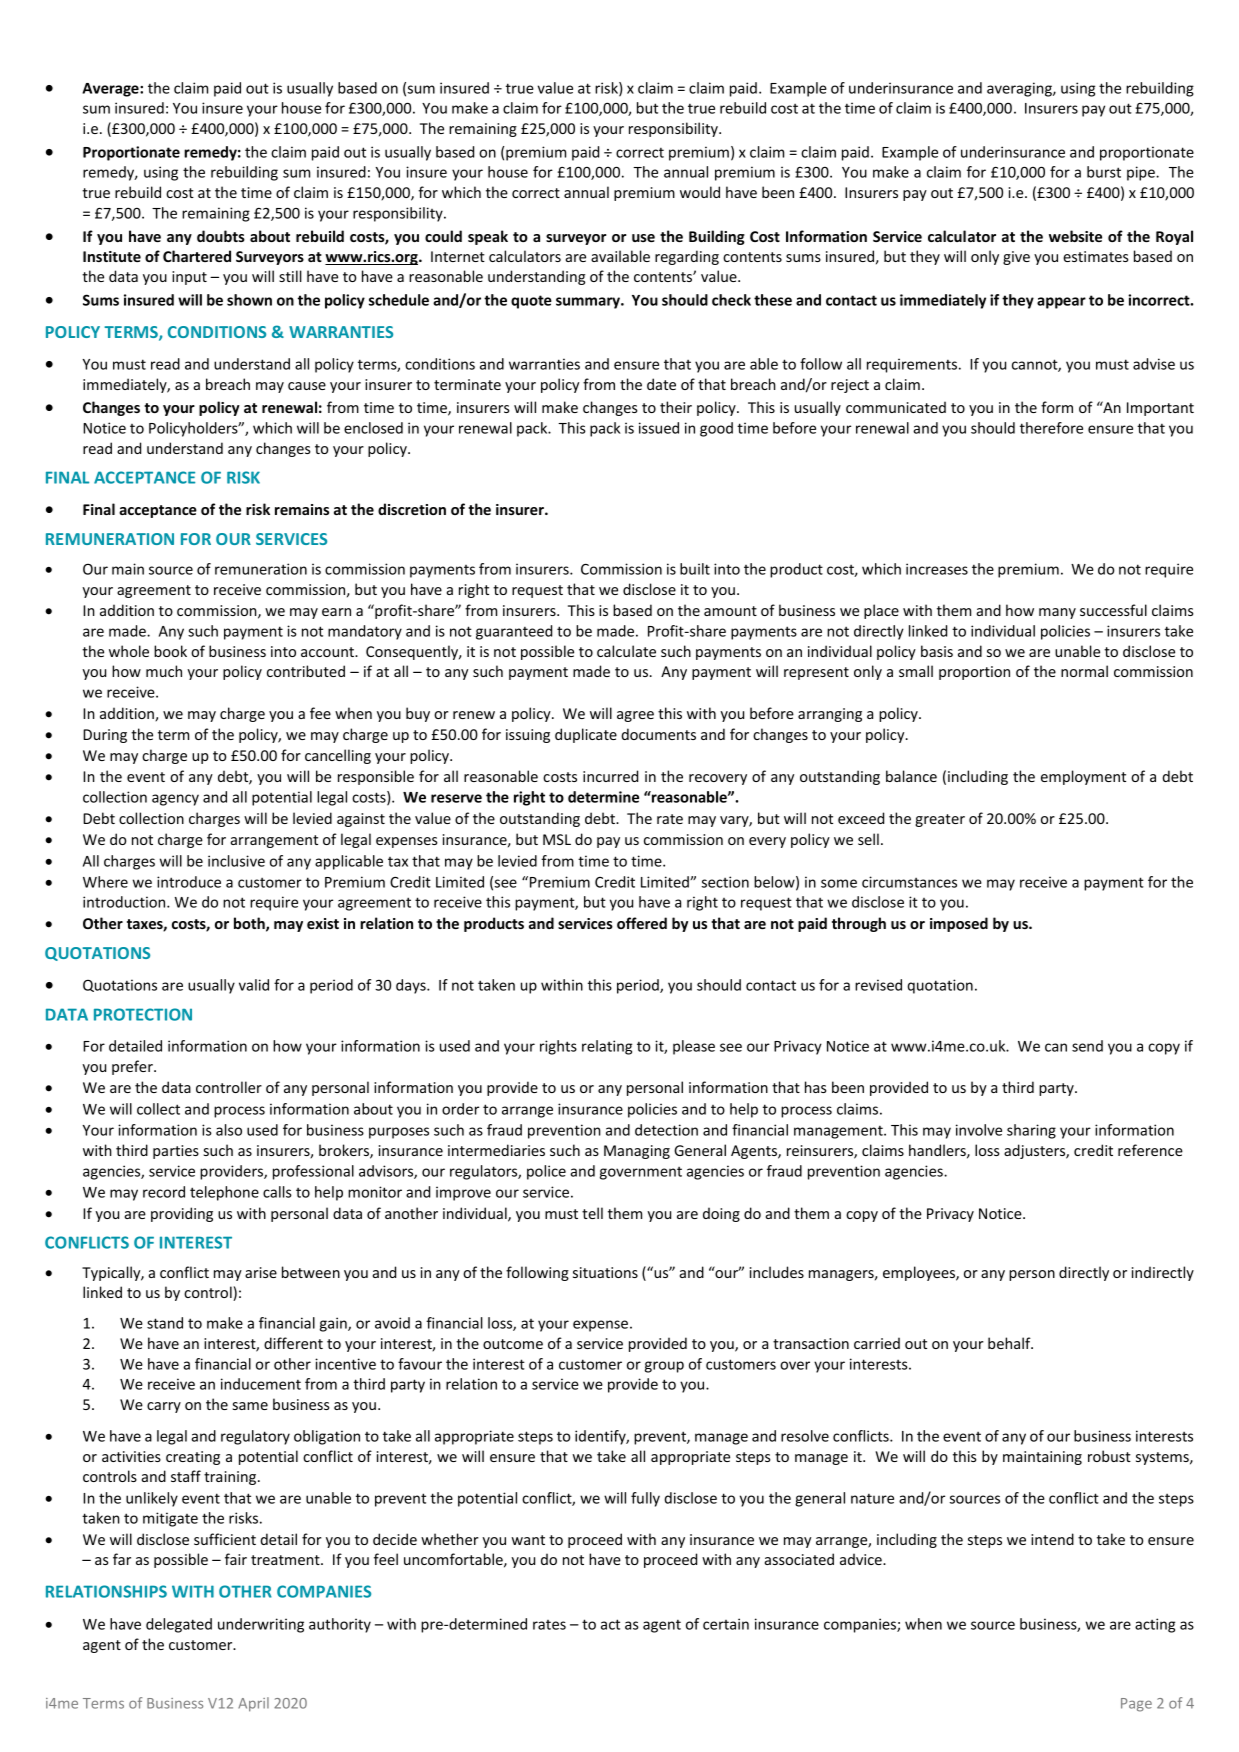  What do you see at coordinates (261, 1625) in the page?
I see `underwriting` at bounding box center [261, 1625].
